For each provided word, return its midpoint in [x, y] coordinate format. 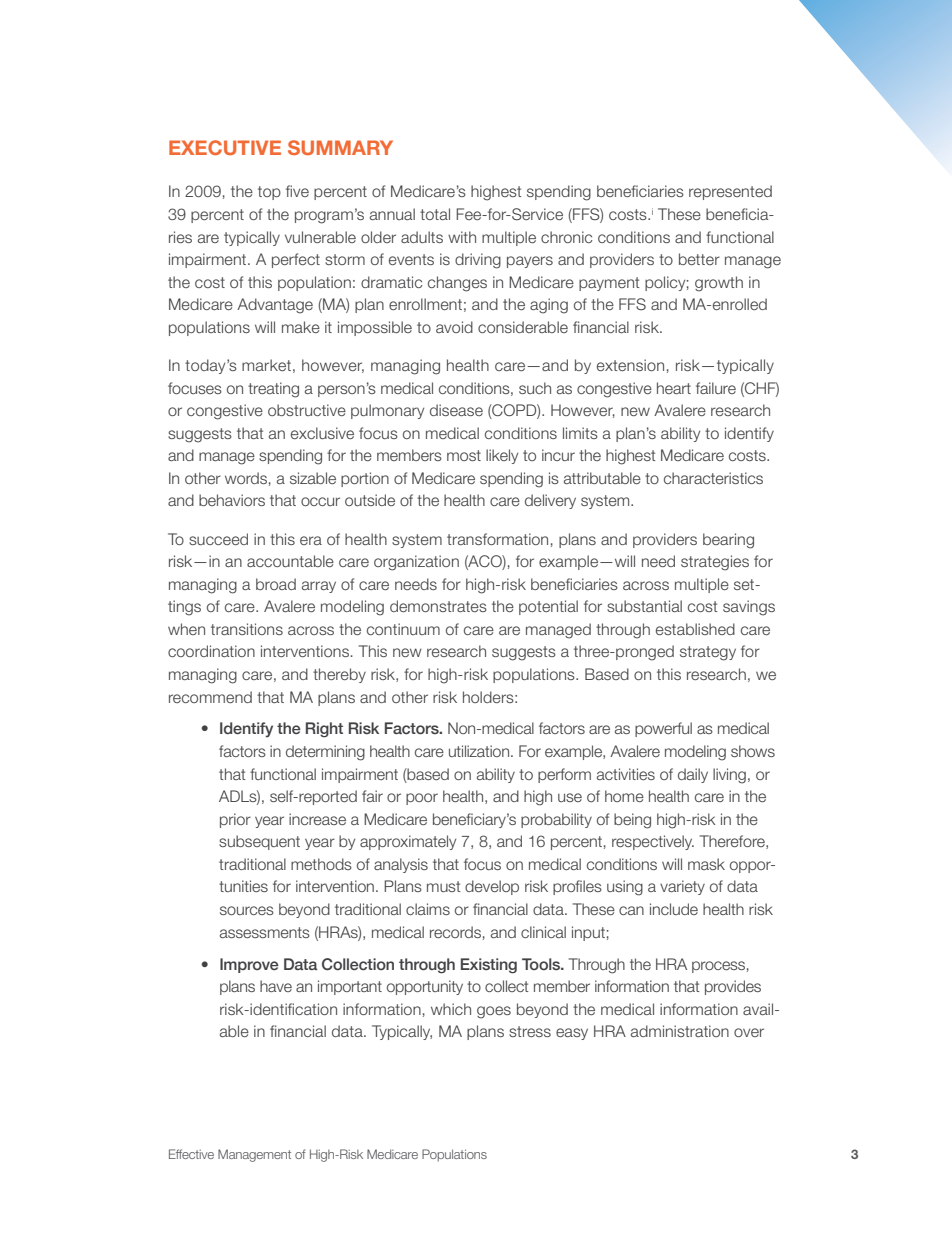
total [435, 214]
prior [235, 820]
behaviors [232, 500]
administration [680, 1031]
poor [422, 799]
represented [730, 192]
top [269, 193]
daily [693, 775]
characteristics [713, 478]
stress [530, 1031]
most [464, 455]
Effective [191, 1154]
